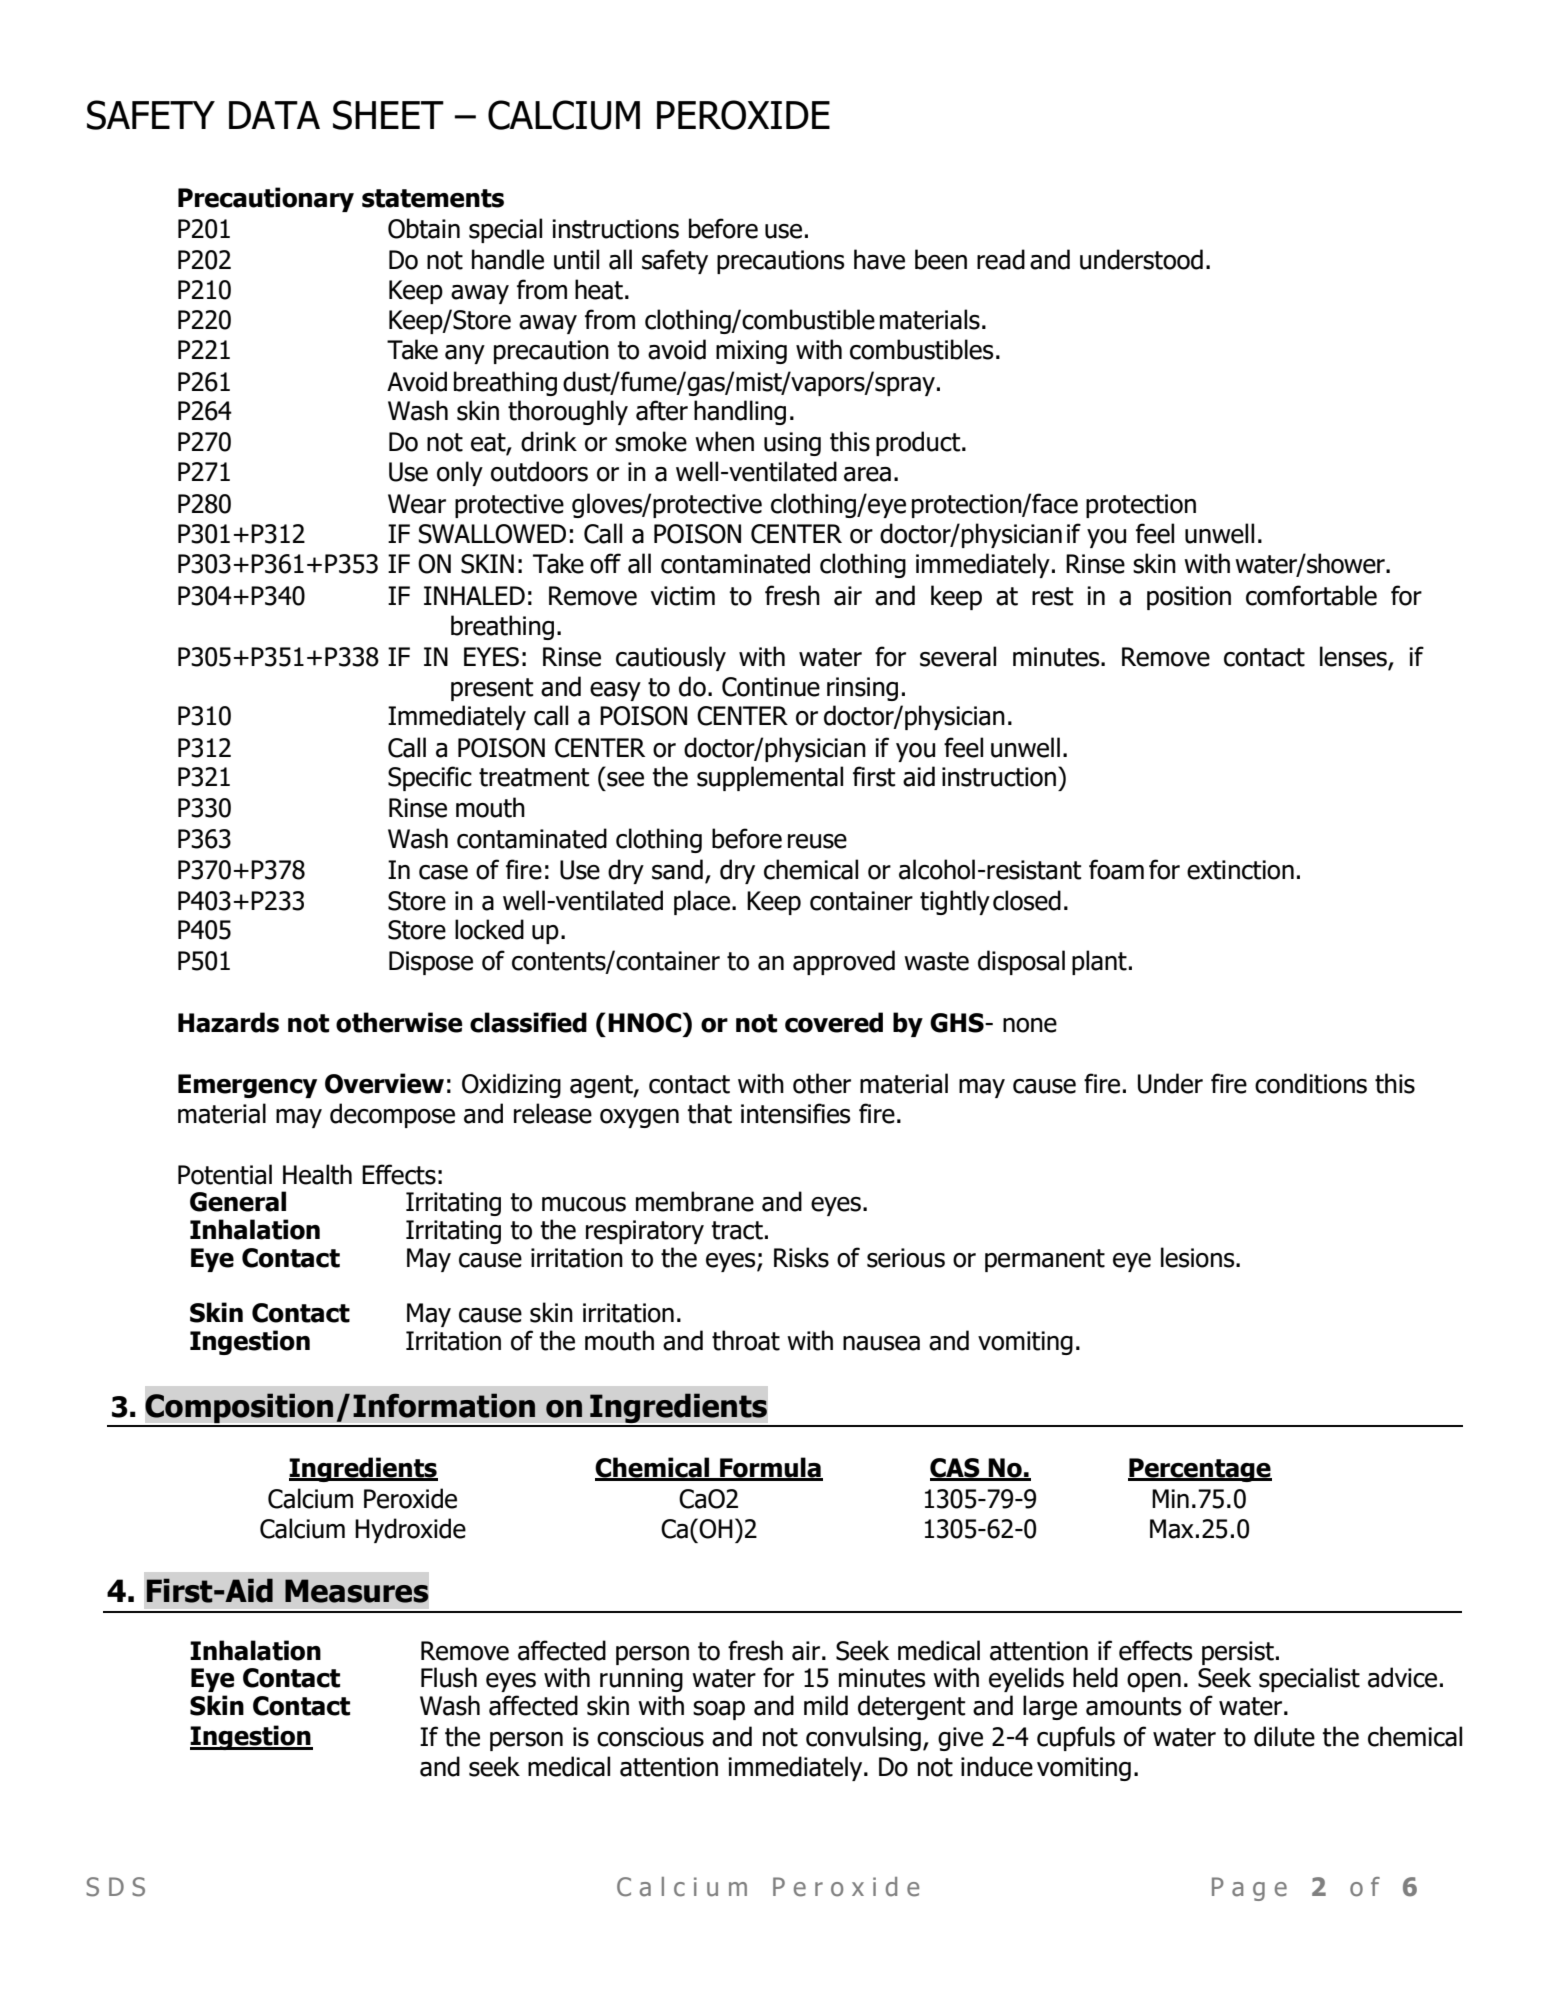 The height and width of the screenshot is (2002, 1547). What do you see at coordinates (1311, 1083) in the screenshot?
I see `conditions` at bounding box center [1311, 1083].
